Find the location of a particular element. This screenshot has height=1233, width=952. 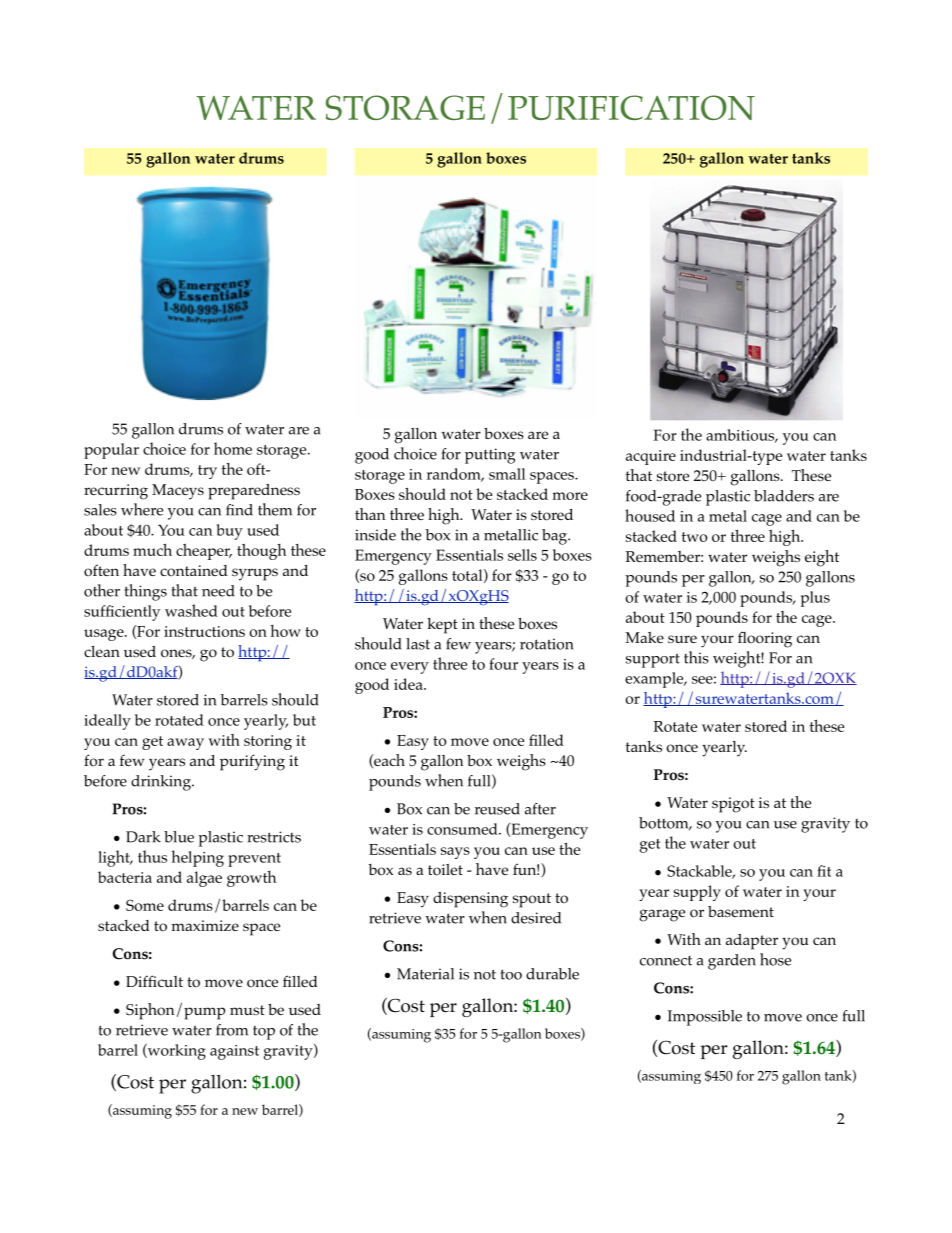

putting is located at coordinates (490, 456).
